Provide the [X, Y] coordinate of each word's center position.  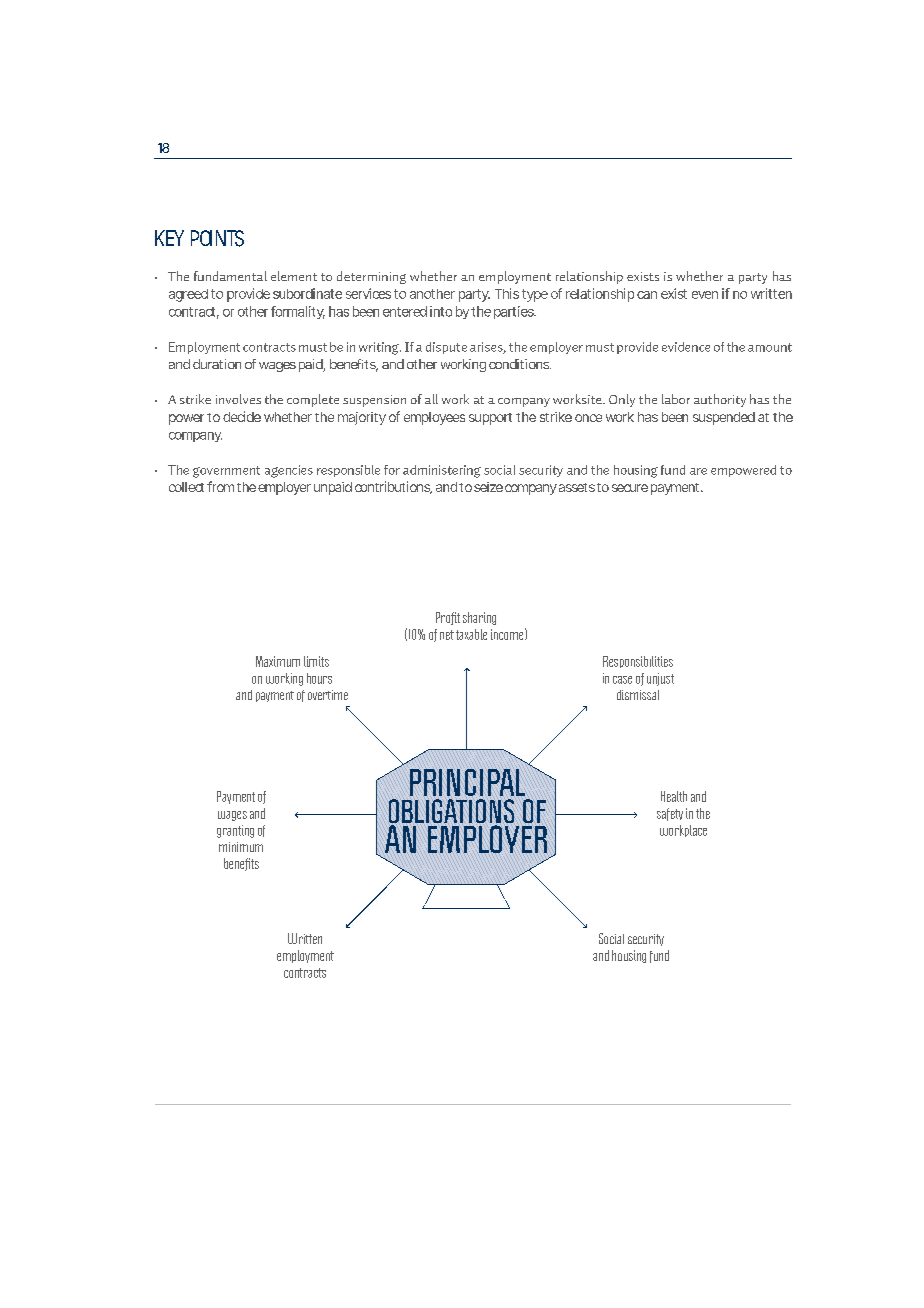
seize [488, 487]
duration [217, 364]
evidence [686, 347]
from [220, 486]
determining [371, 277]
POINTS [217, 238]
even [705, 295]
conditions [520, 364]
